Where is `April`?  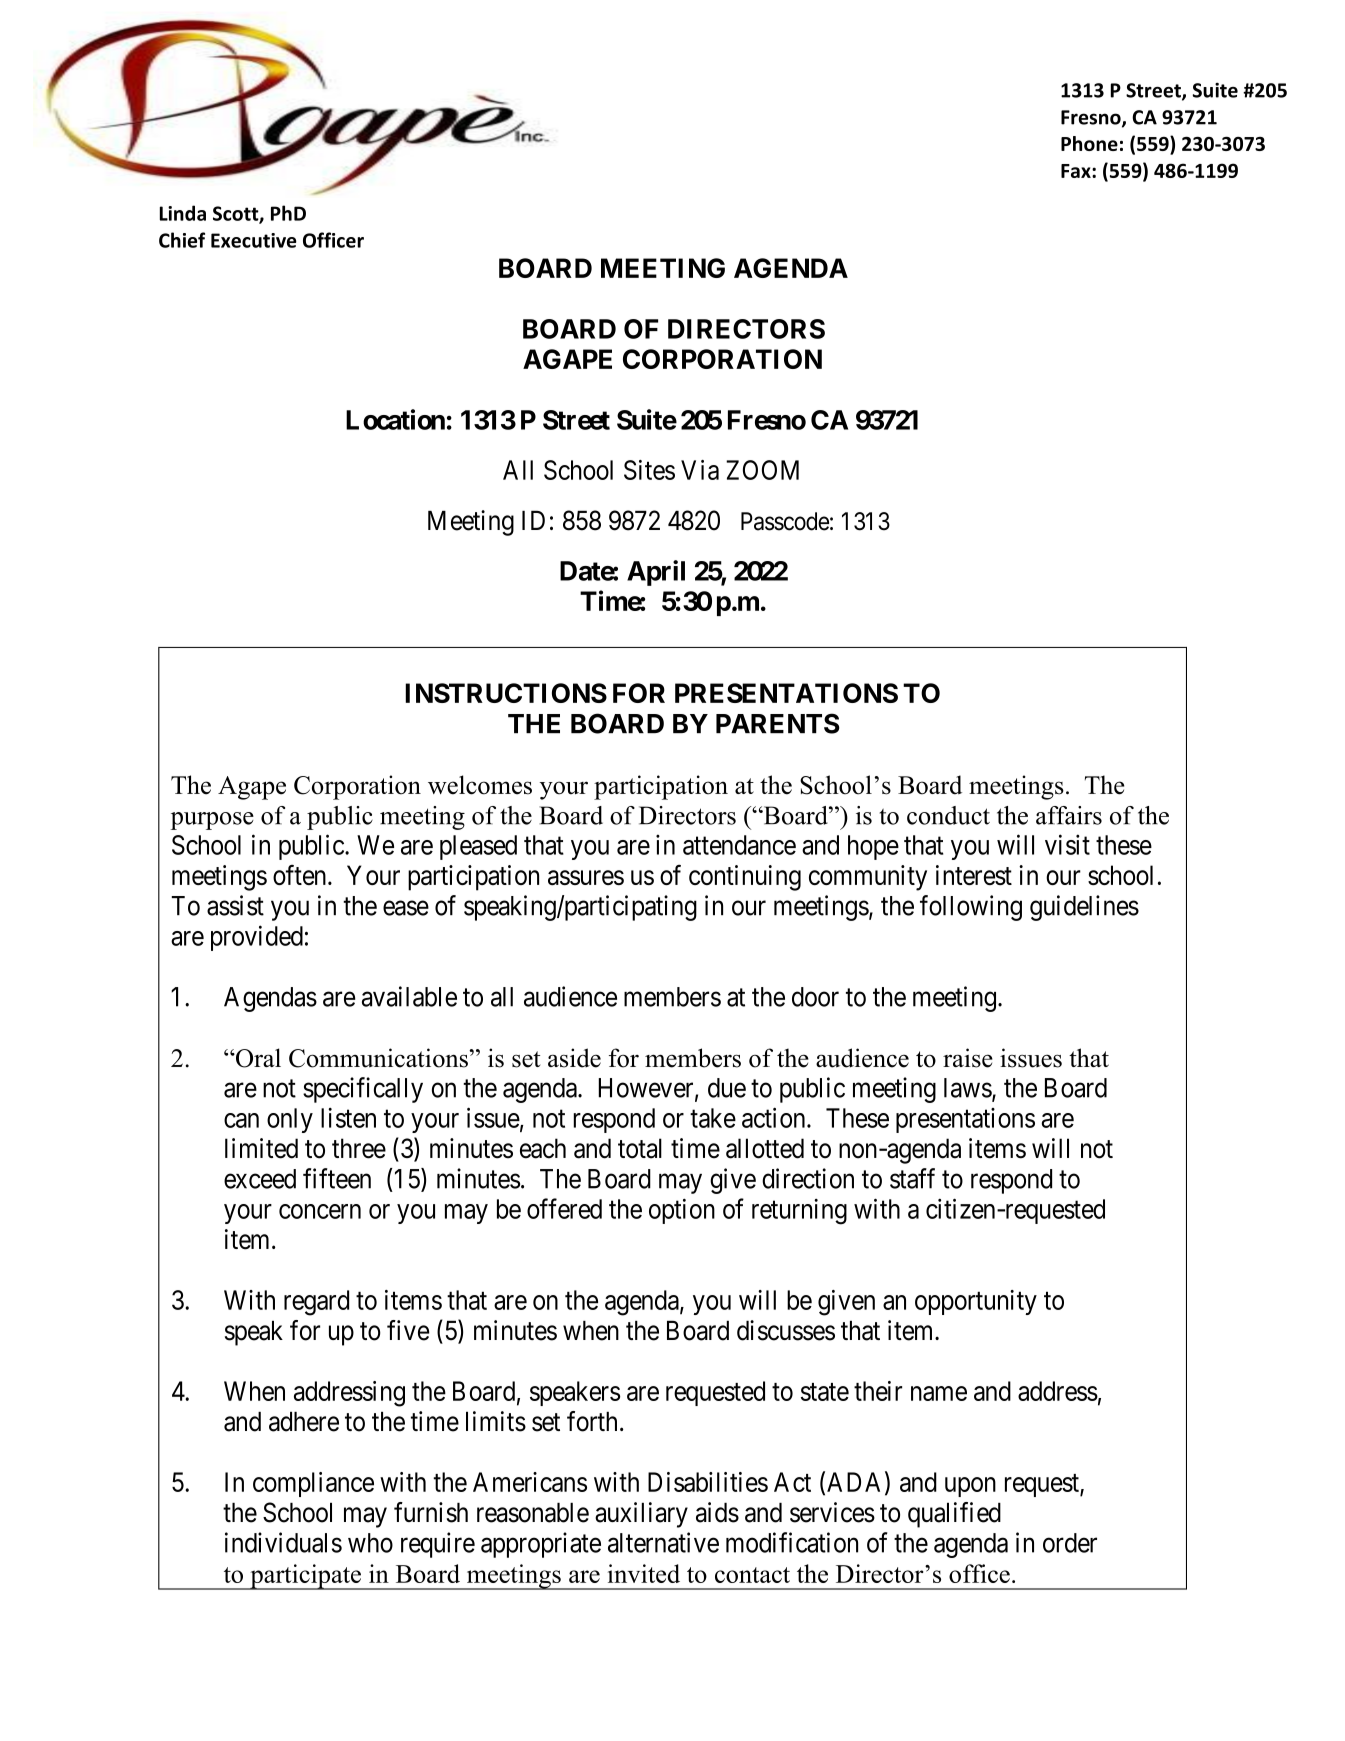 April is located at coordinates (656, 573).
